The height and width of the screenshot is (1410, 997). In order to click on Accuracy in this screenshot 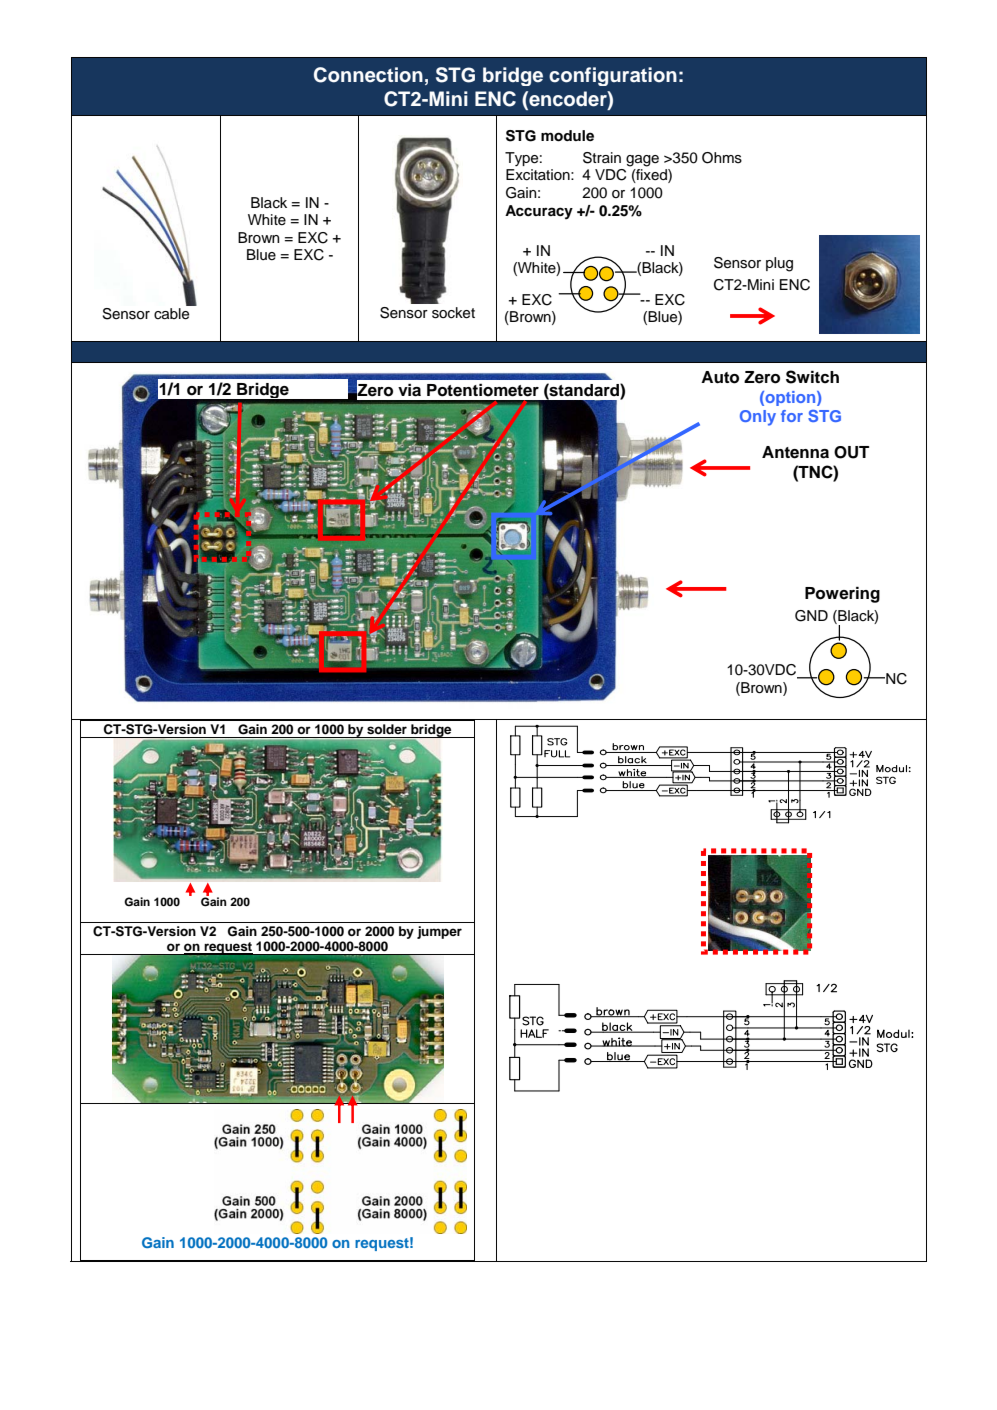, I will do `click(539, 212)`.
